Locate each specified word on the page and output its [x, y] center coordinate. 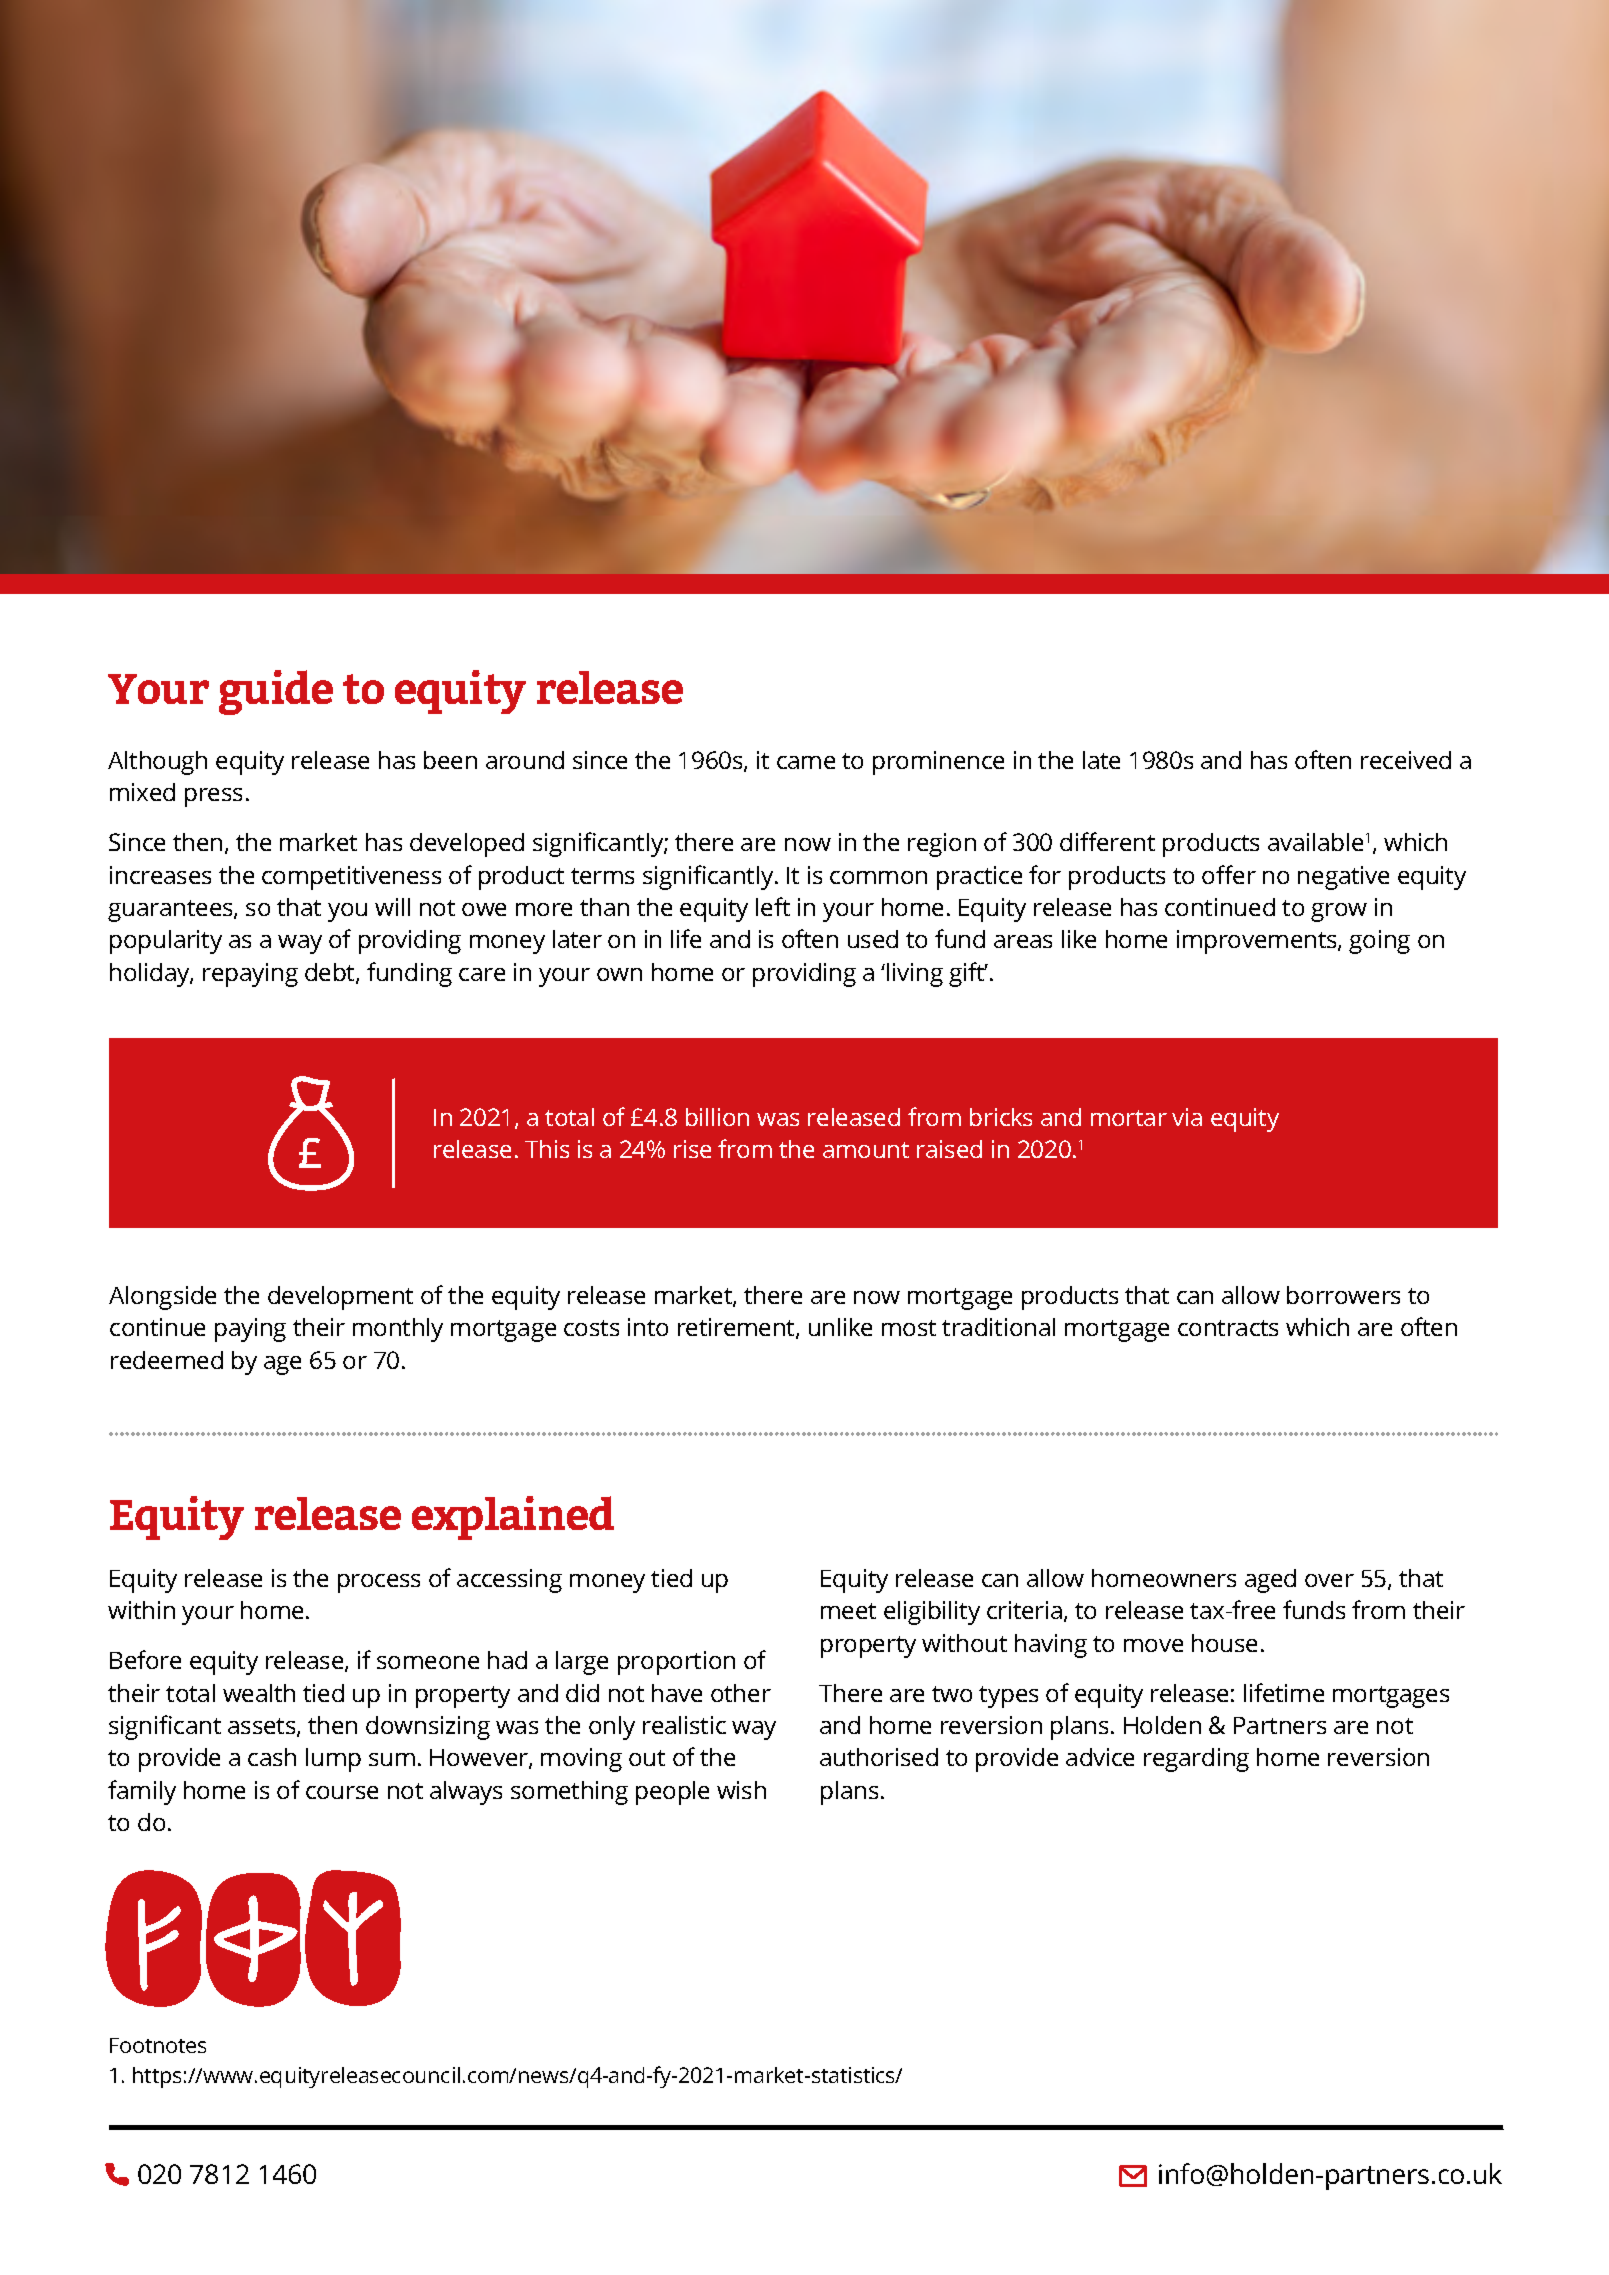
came [806, 762]
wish [741, 1790]
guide [276, 692]
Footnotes [158, 2045]
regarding [1196, 1760]
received [1406, 760]
